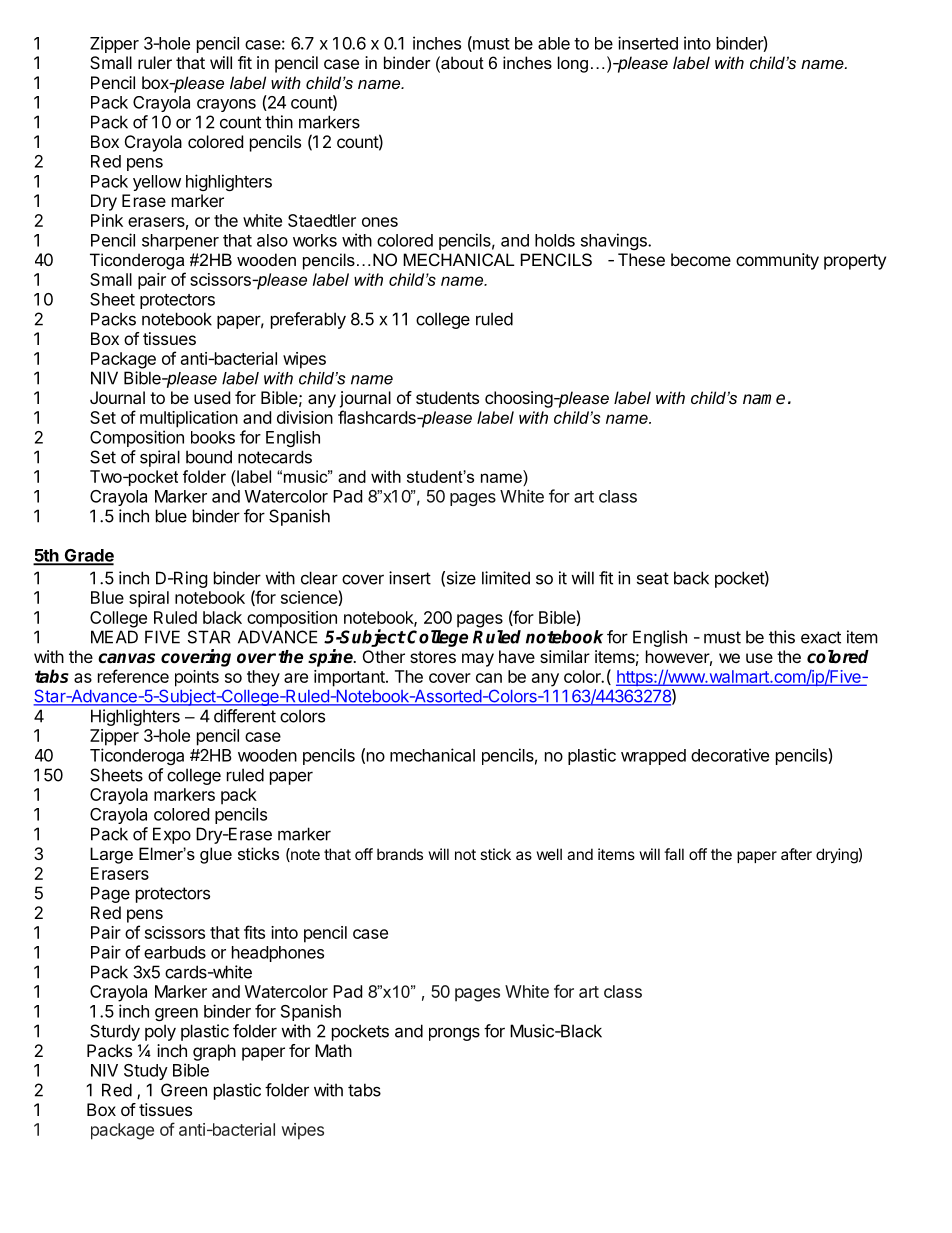 The width and height of the document is (952, 1233). I want to click on graph, so click(214, 1052).
